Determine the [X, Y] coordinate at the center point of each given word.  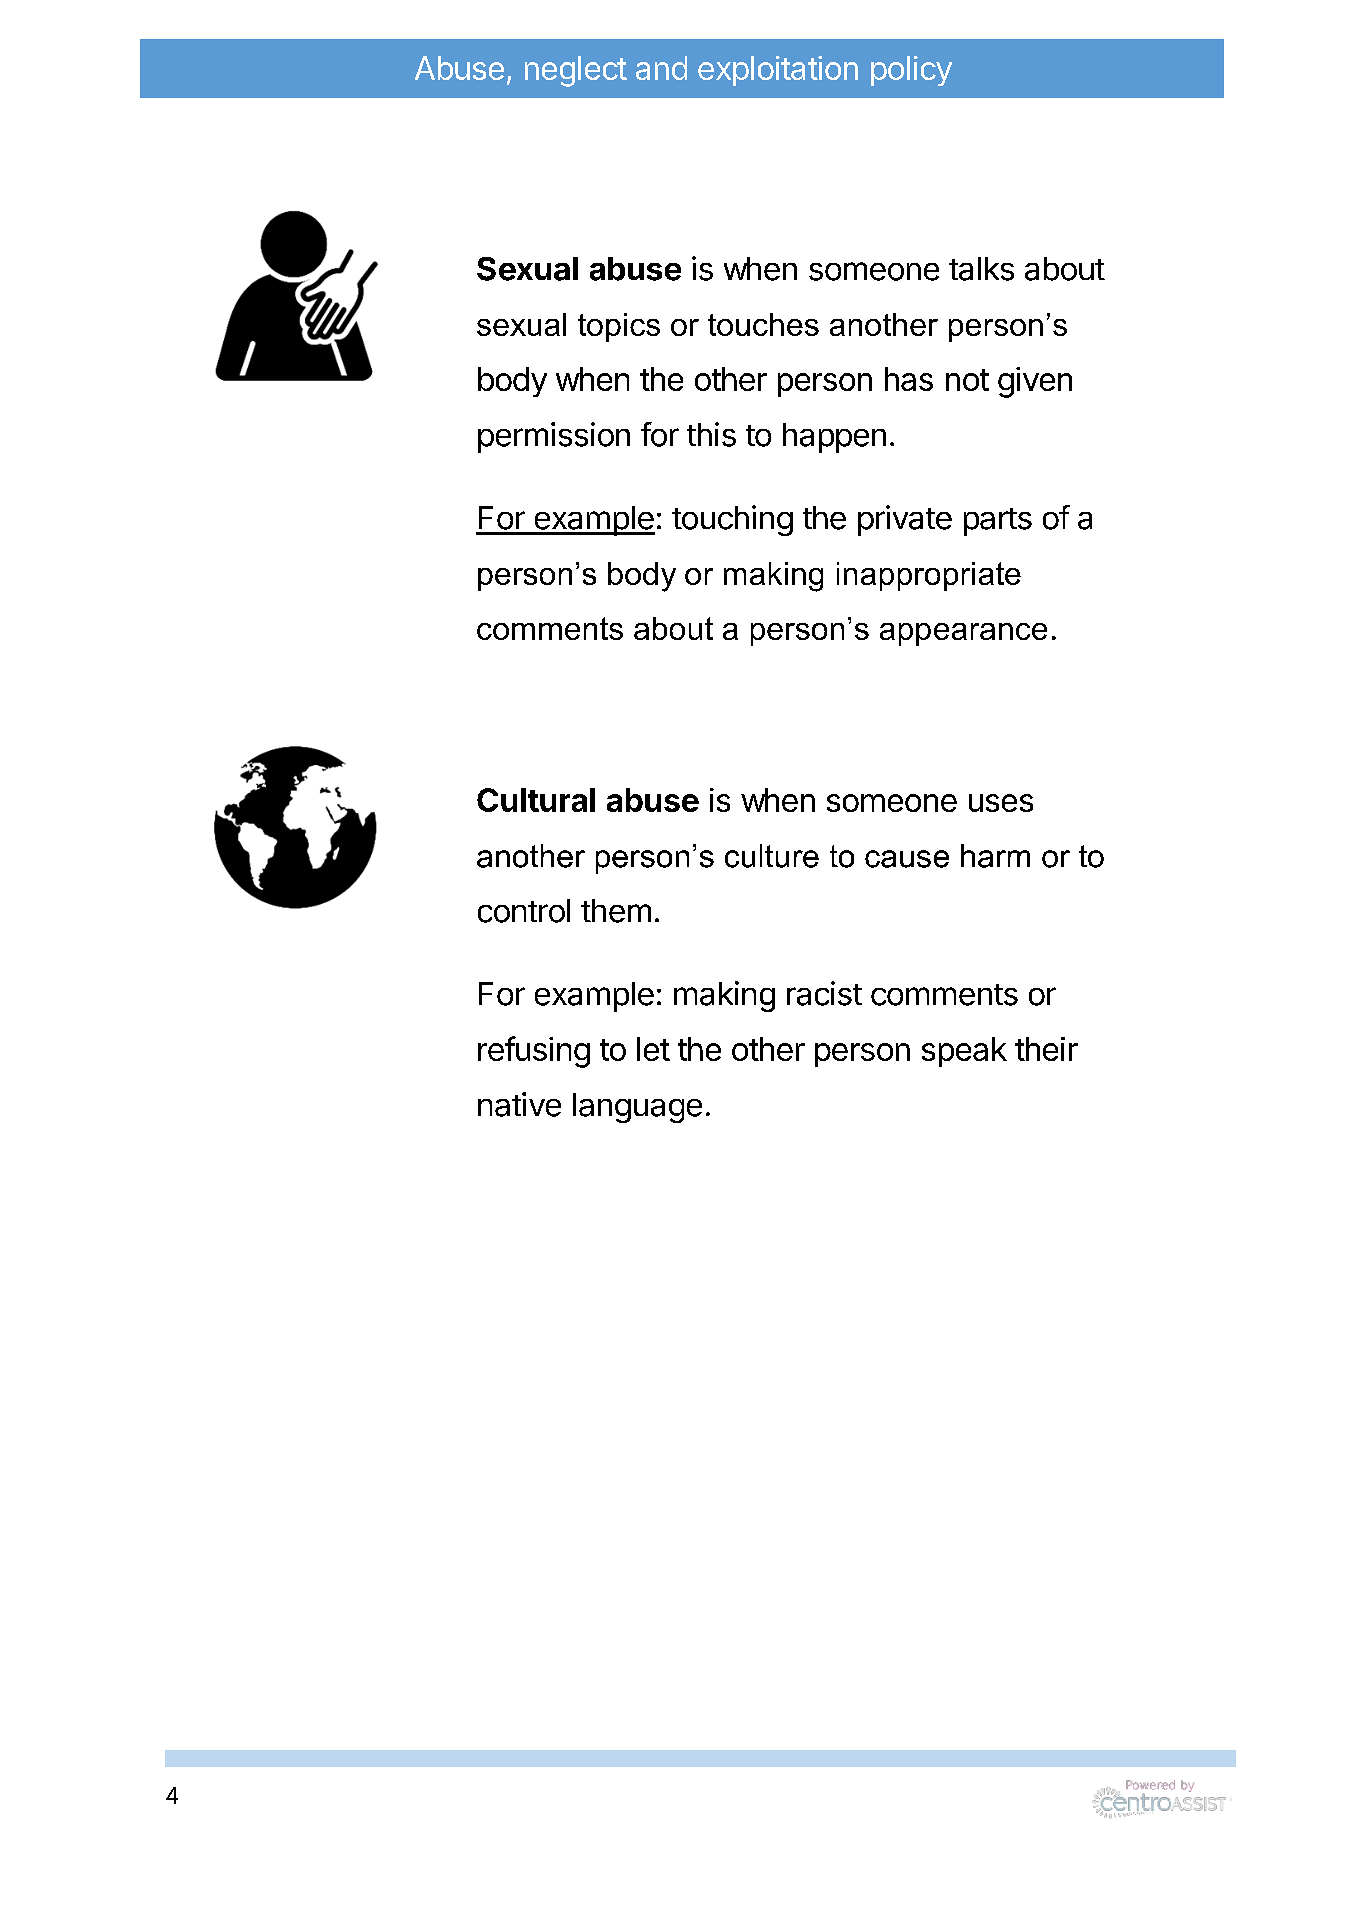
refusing [534, 1052]
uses [1001, 803]
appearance [963, 634]
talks [981, 269]
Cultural [536, 800]
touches [763, 324]
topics [619, 327]
